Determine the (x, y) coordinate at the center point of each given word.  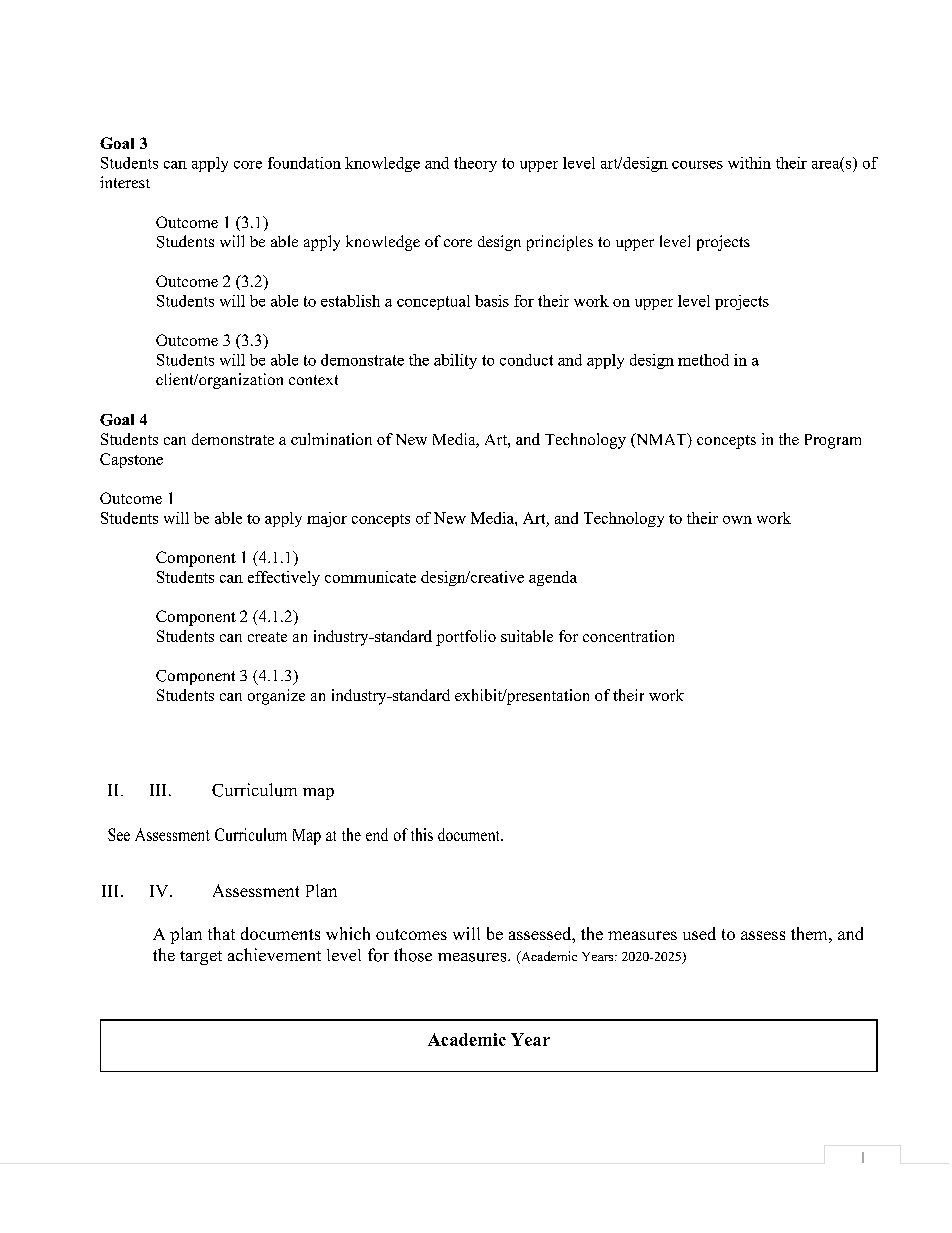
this (422, 834)
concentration (628, 636)
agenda (553, 578)
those (413, 955)
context (313, 380)
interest (125, 182)
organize (276, 697)
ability (455, 361)
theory (475, 164)
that (221, 933)
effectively (284, 578)
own (737, 520)
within (749, 163)
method (703, 360)
